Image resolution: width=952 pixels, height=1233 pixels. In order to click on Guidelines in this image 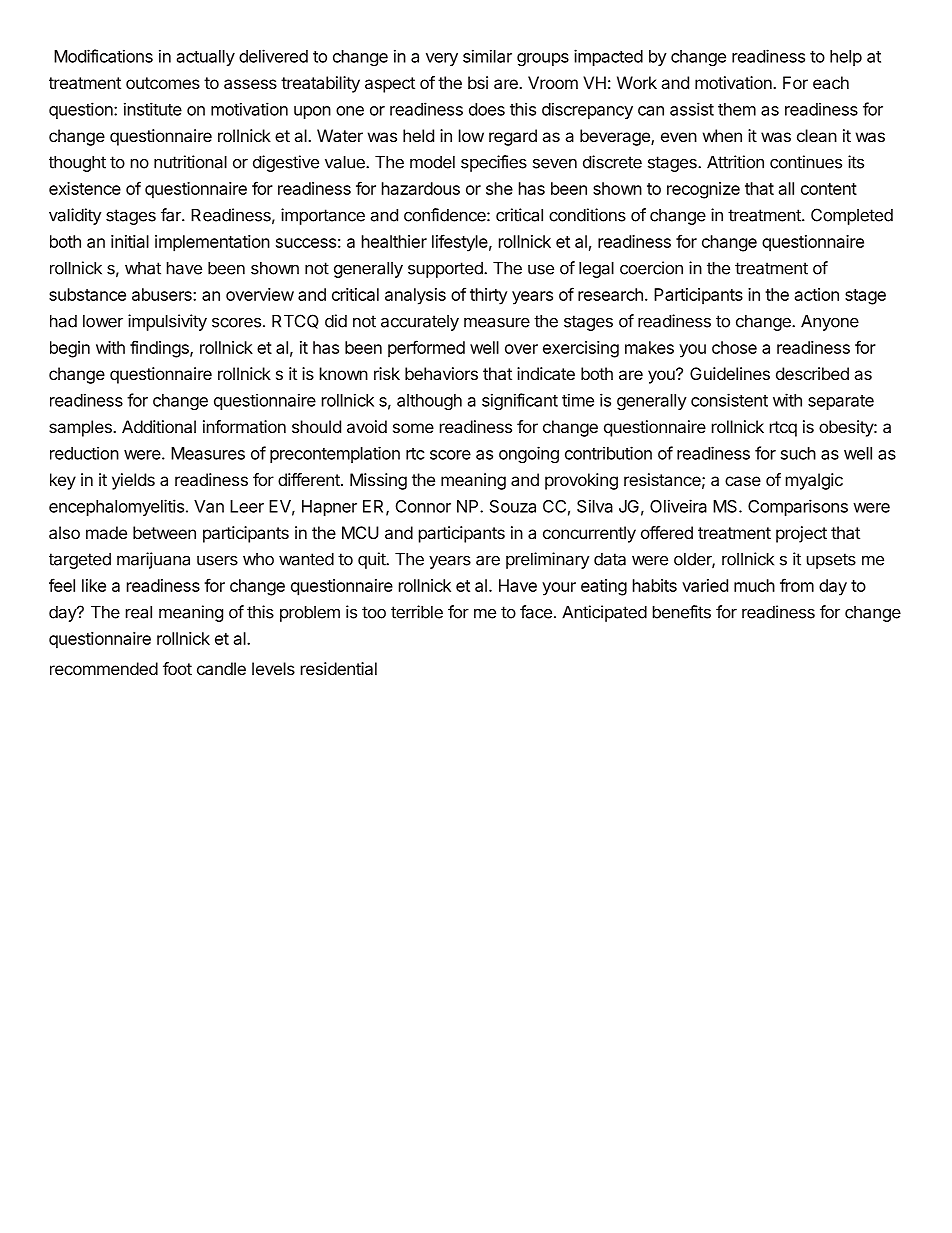, I will do `click(730, 373)`.
